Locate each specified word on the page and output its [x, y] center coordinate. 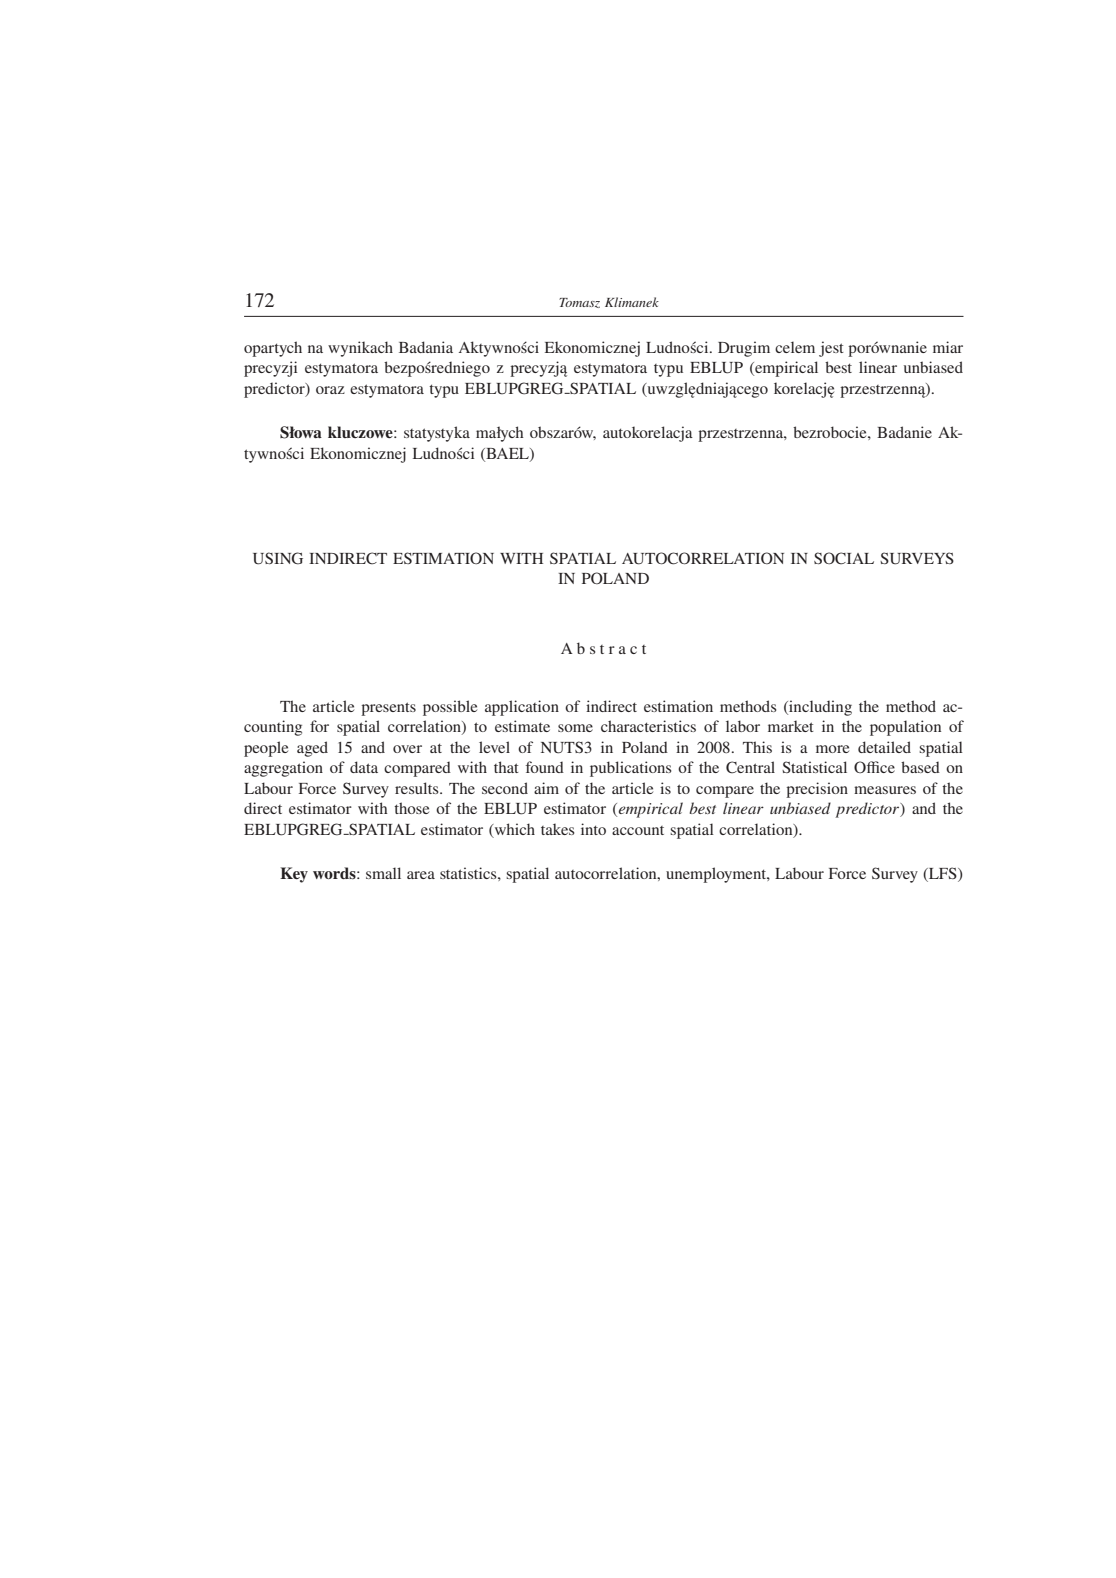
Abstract [603, 648]
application [522, 708]
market [791, 726]
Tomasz [579, 303]
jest [831, 349]
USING [278, 558]
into [593, 829]
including [819, 708]
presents [388, 709]
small [383, 873]
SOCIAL [844, 558]
